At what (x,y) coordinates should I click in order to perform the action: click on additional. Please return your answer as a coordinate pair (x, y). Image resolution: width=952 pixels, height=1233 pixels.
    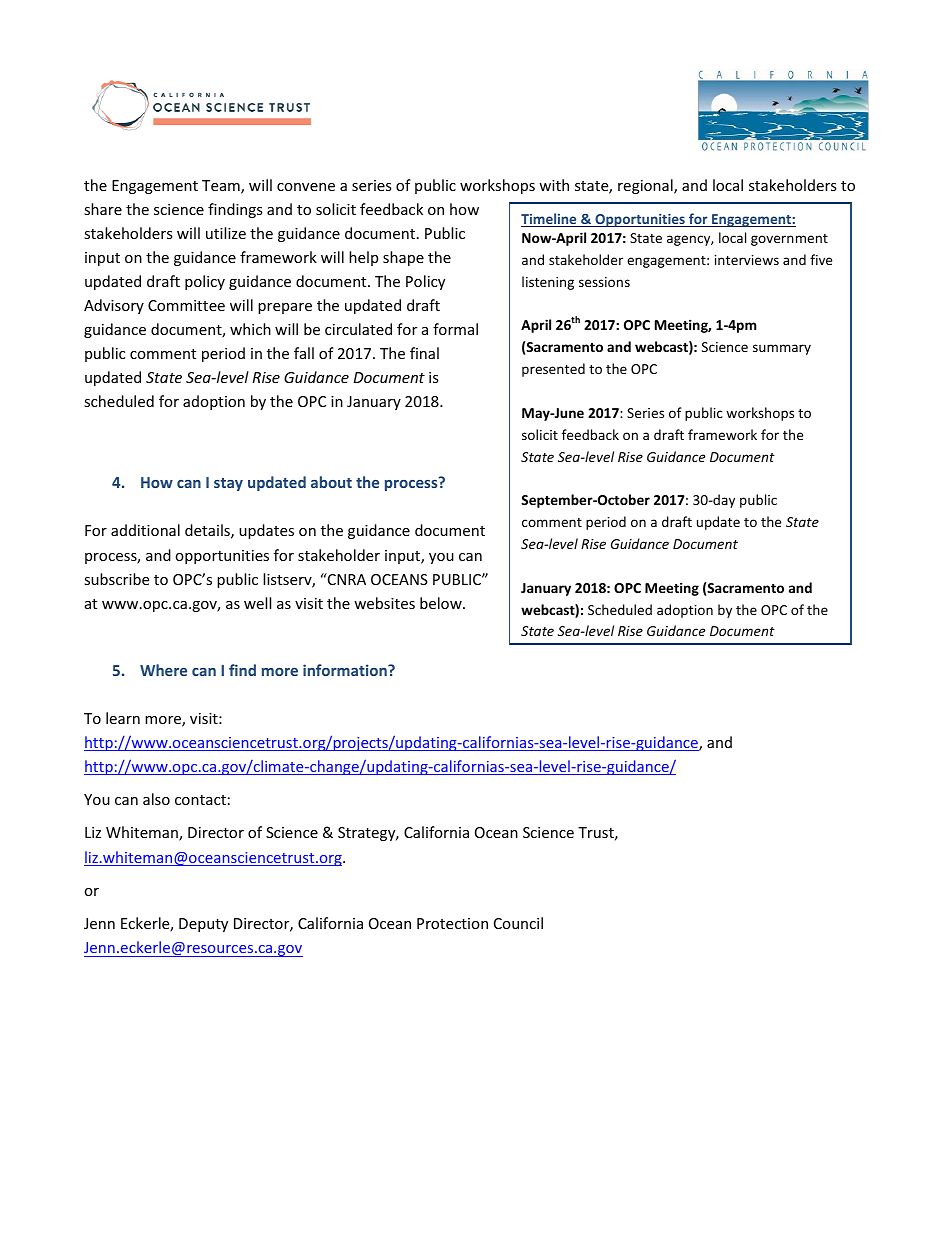
    Looking at the image, I should click on (145, 530).
